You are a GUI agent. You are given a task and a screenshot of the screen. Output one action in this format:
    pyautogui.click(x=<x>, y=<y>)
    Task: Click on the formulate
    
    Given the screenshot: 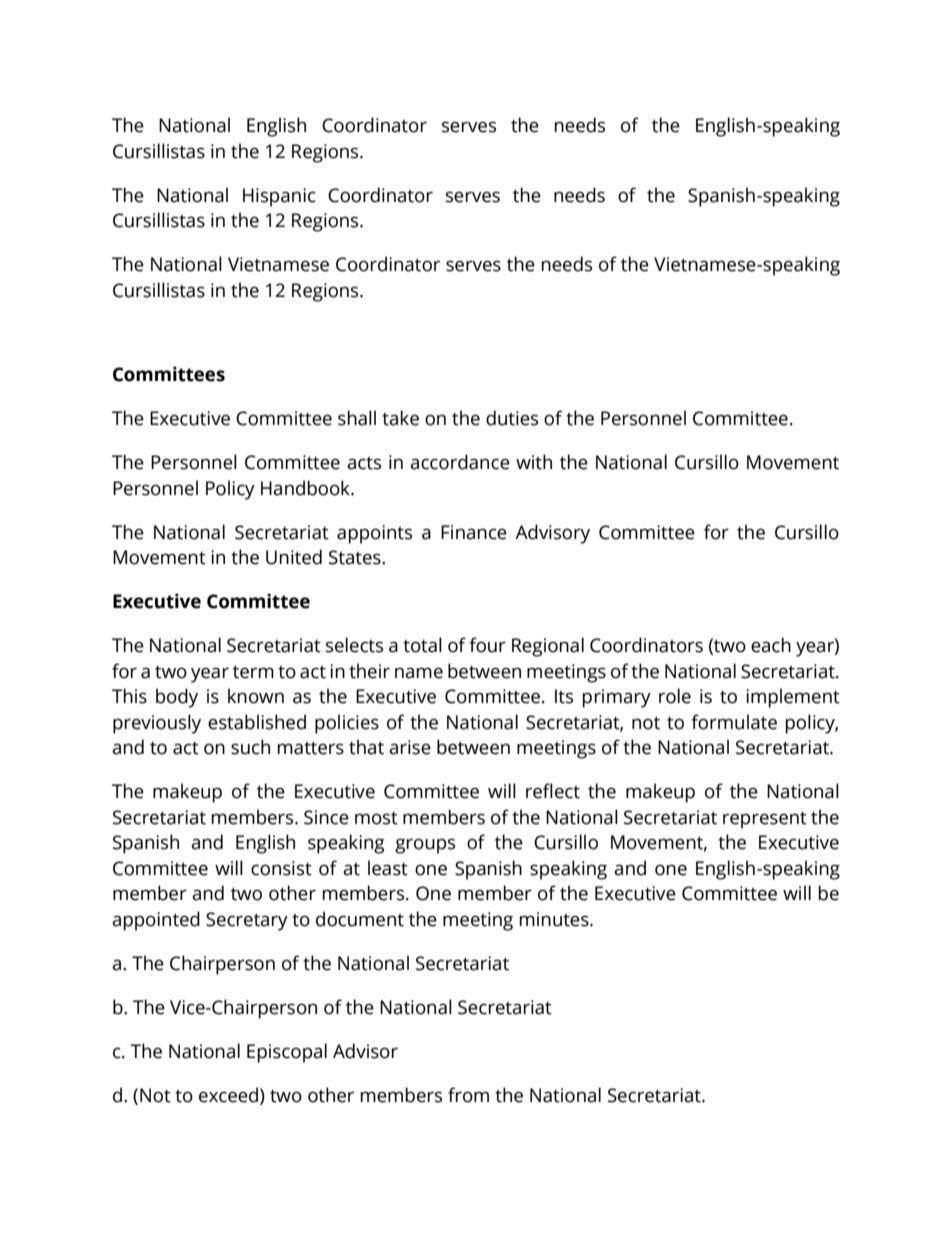 What is the action you would take?
    pyautogui.click(x=734, y=722)
